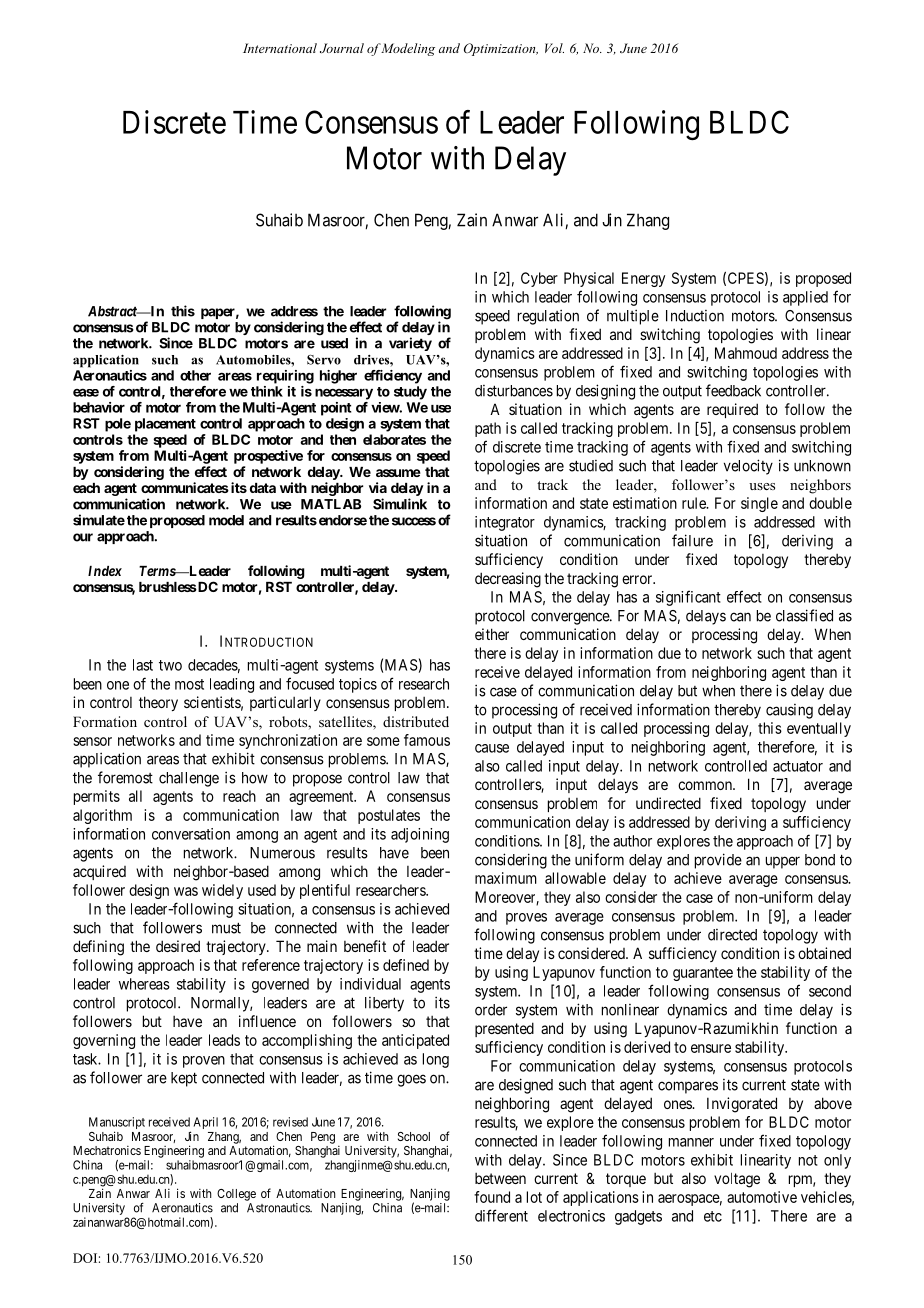  I want to click on challenge, so click(189, 779).
